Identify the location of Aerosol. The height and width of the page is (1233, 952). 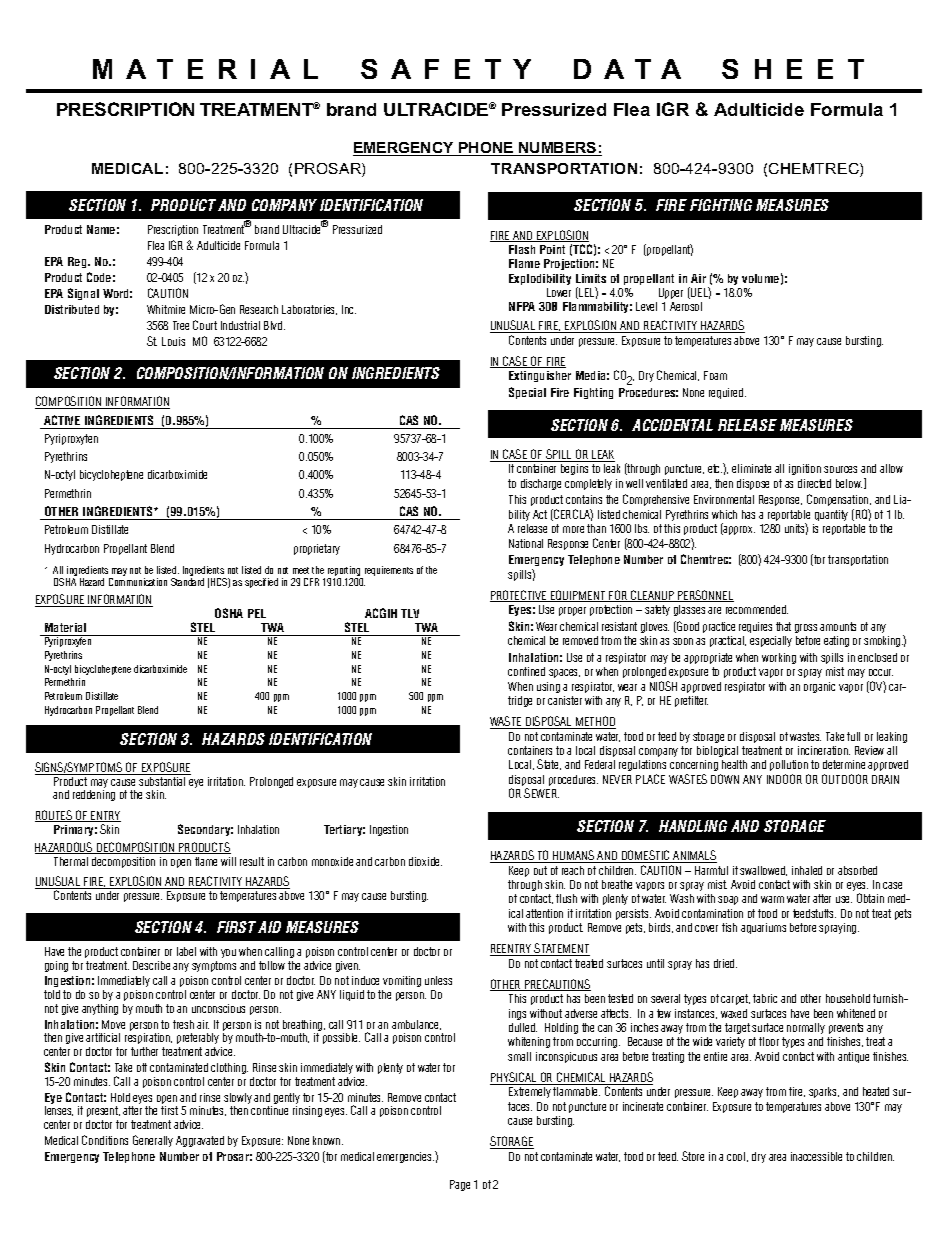
(686, 306).
